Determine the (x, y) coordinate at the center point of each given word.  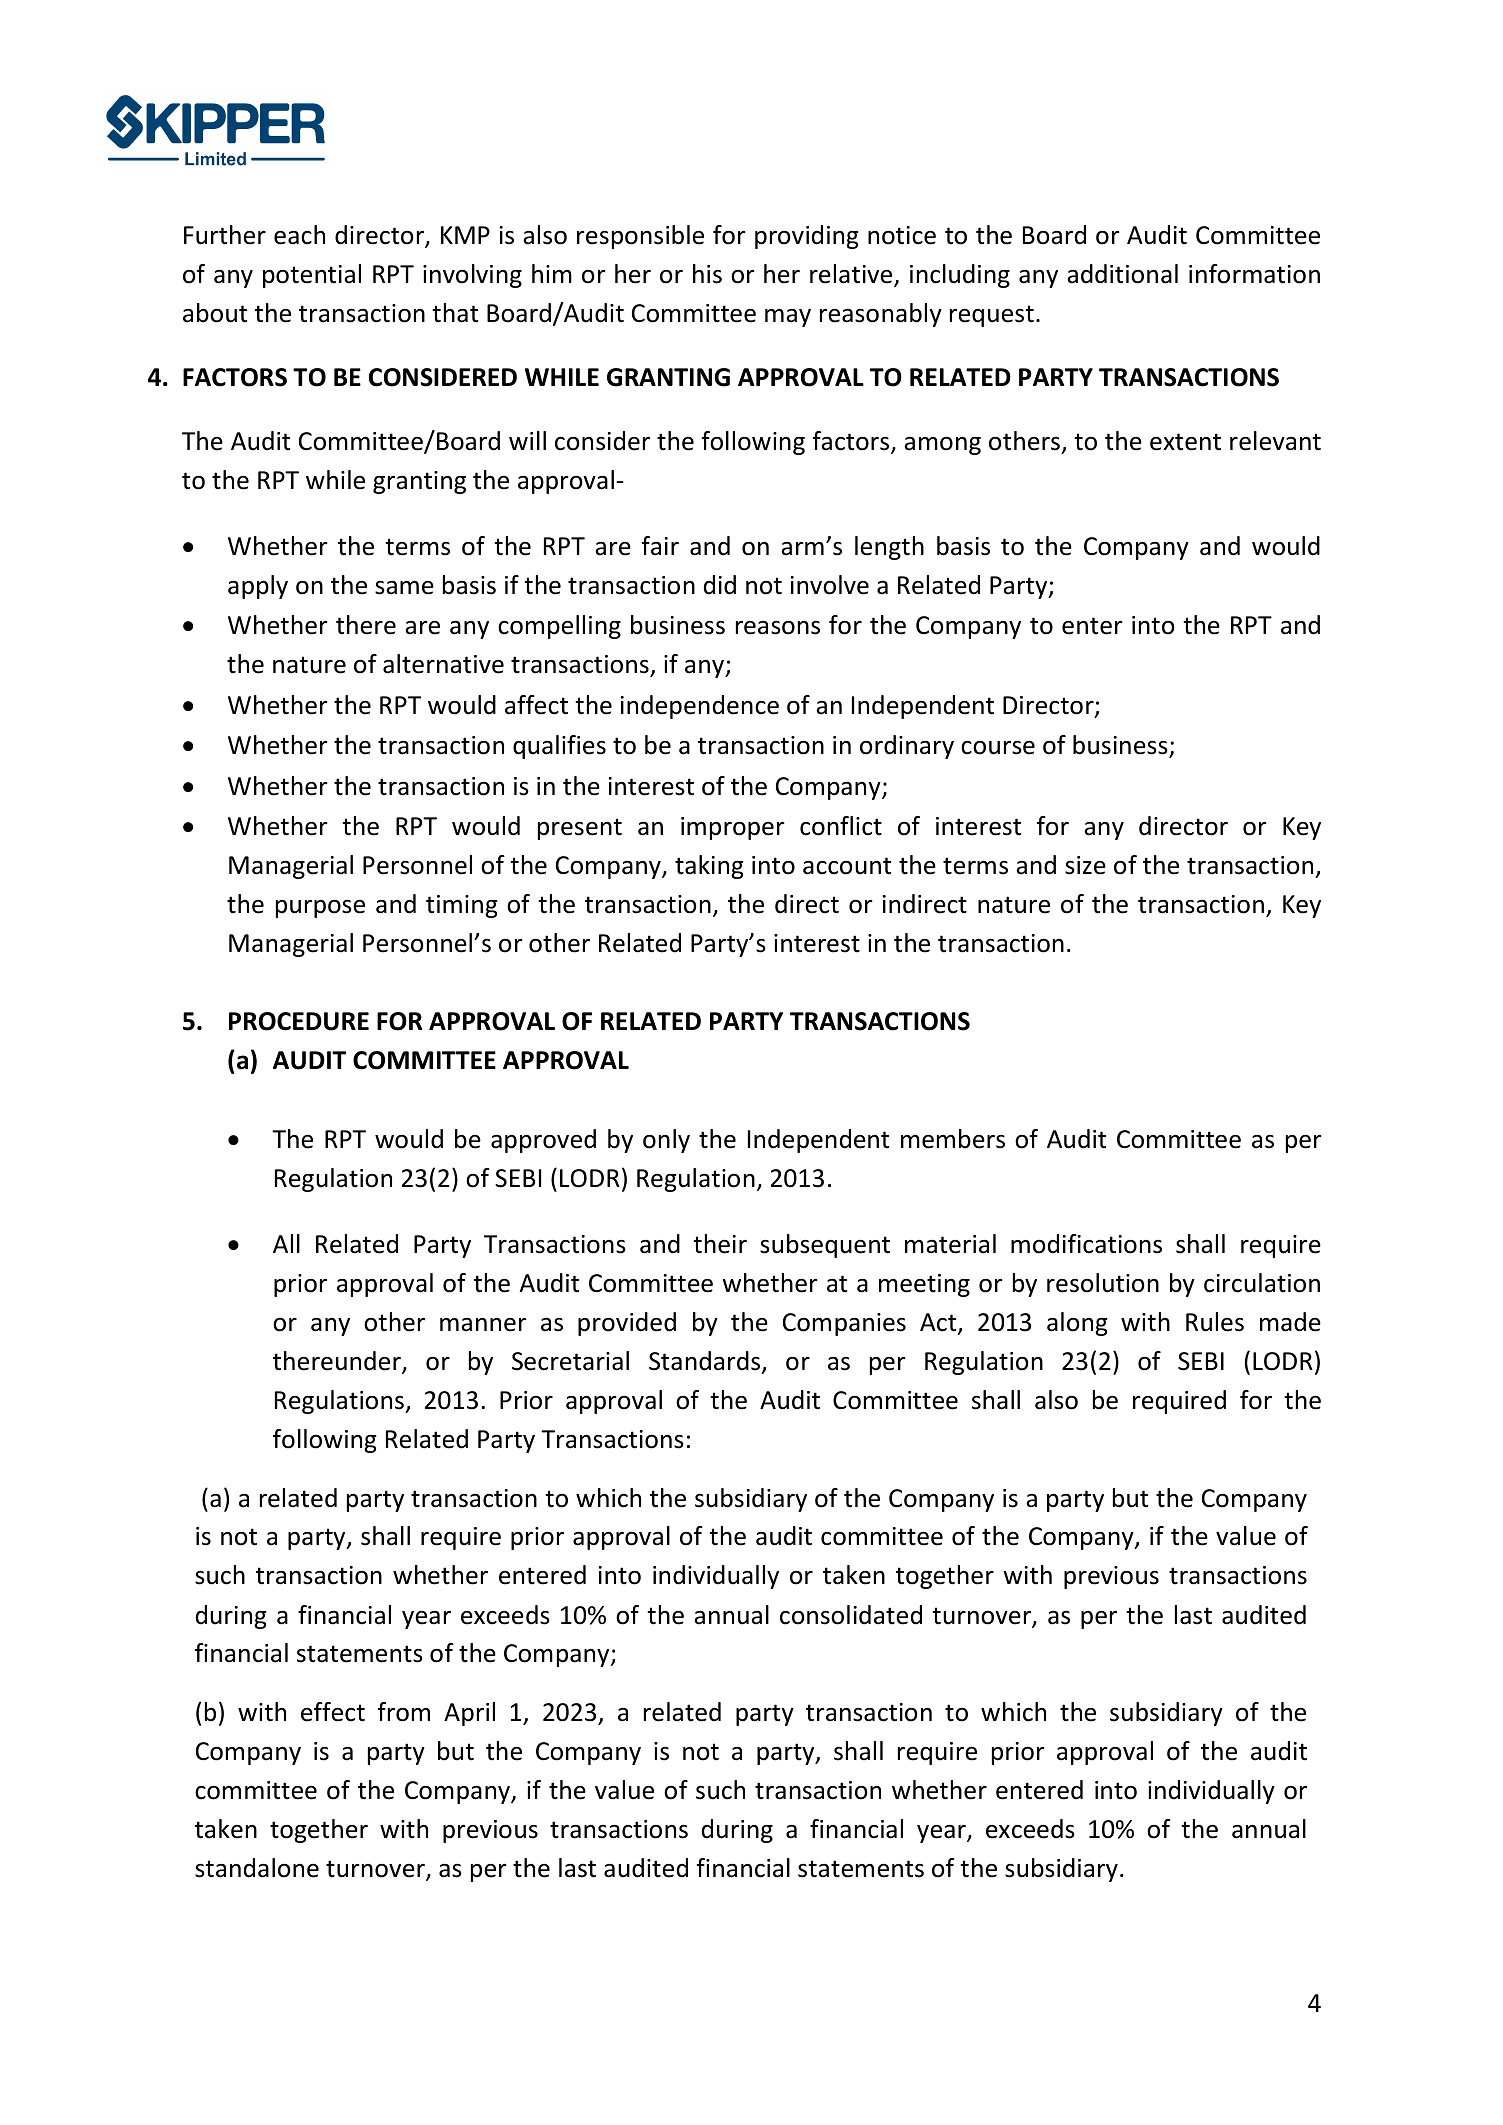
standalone (257, 1868)
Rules (1215, 1322)
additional (1122, 274)
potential (312, 276)
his (707, 274)
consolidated (851, 1615)
